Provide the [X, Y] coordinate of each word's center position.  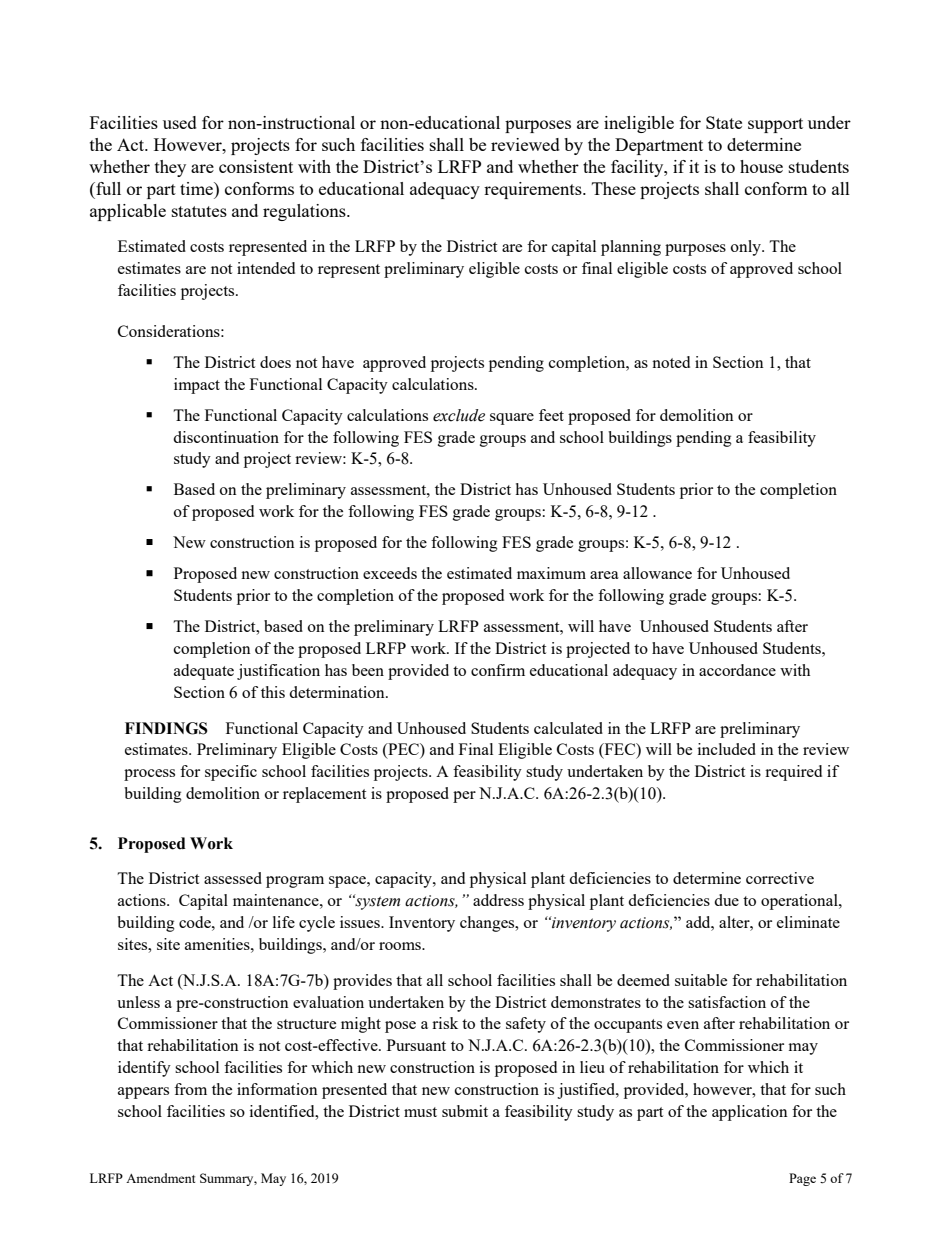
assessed [233, 878]
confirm [498, 670]
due [726, 900]
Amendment [160, 1178]
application [750, 1113]
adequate [204, 672]
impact [197, 386]
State [724, 122]
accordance [737, 670]
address [498, 900]
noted [671, 362]
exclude [459, 415]
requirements [534, 190]
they [170, 168]
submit [465, 1111]
